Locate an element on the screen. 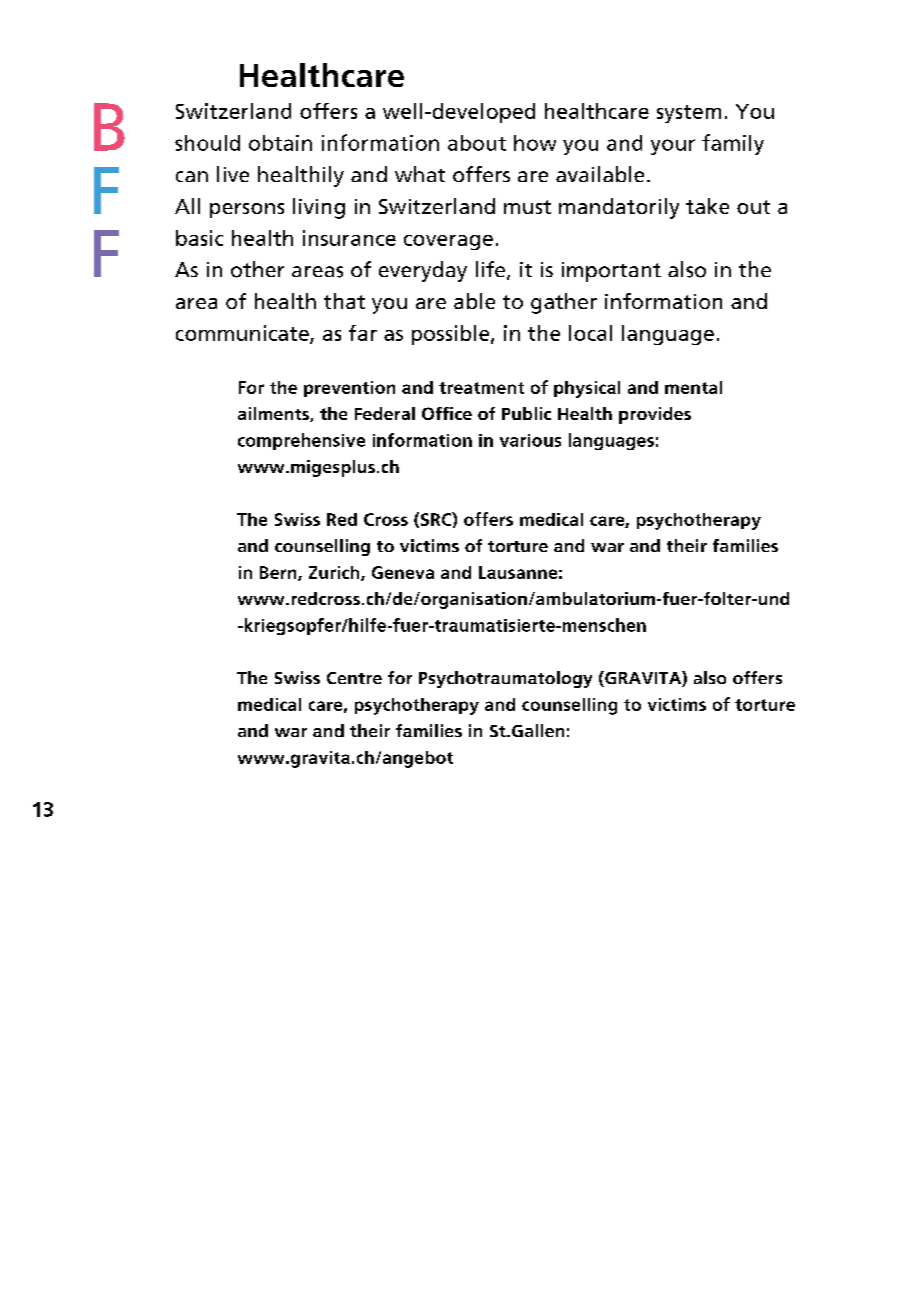 The width and height of the screenshot is (924, 1311). about is located at coordinates (477, 143).
